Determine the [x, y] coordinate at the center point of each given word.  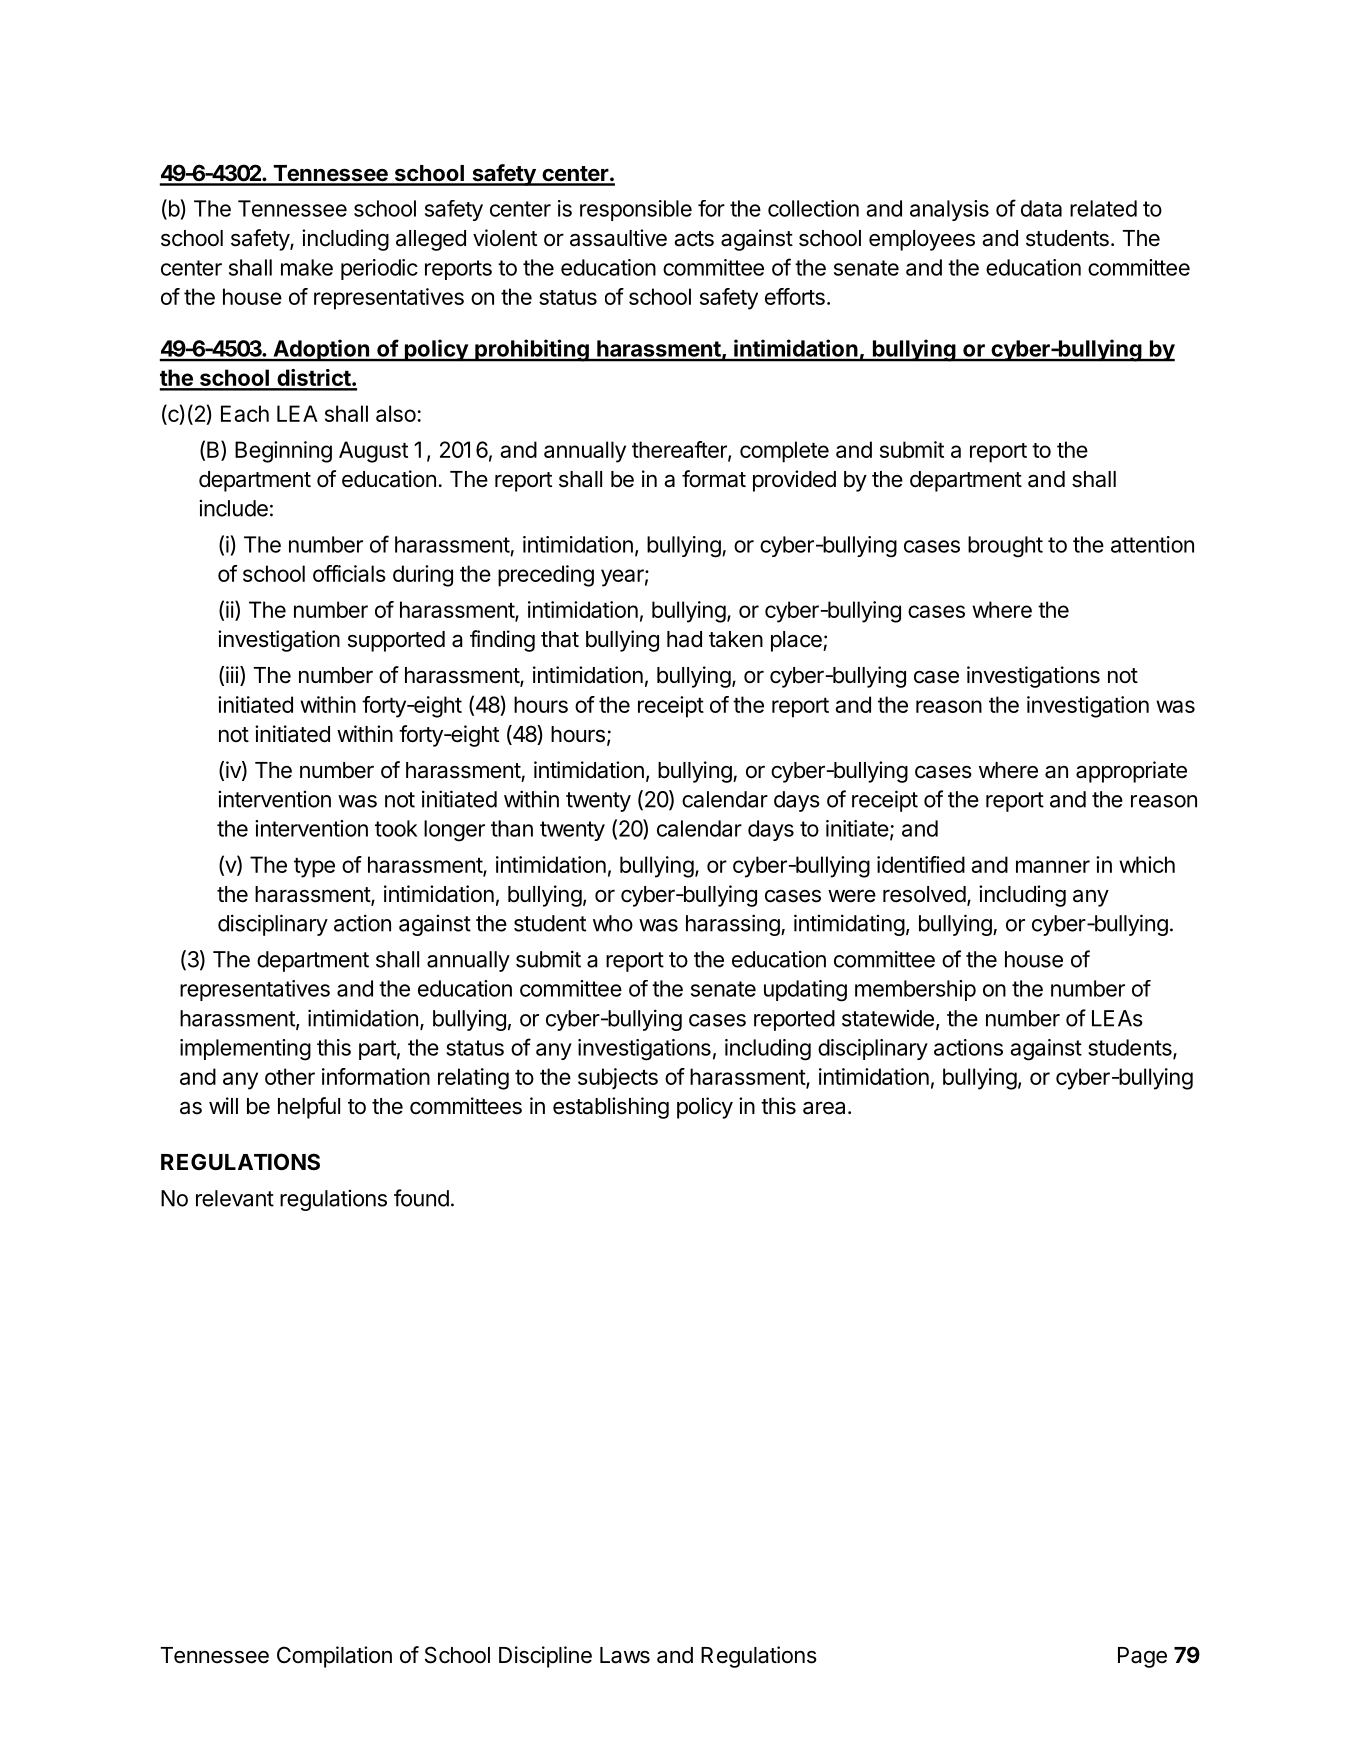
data [1041, 208]
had [684, 639]
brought [1005, 547]
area [824, 1108]
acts [694, 239]
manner [1053, 866]
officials [349, 573]
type [314, 868]
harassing [734, 925]
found [421, 1198]
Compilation [334, 1657]
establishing [611, 1108]
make [307, 267]
